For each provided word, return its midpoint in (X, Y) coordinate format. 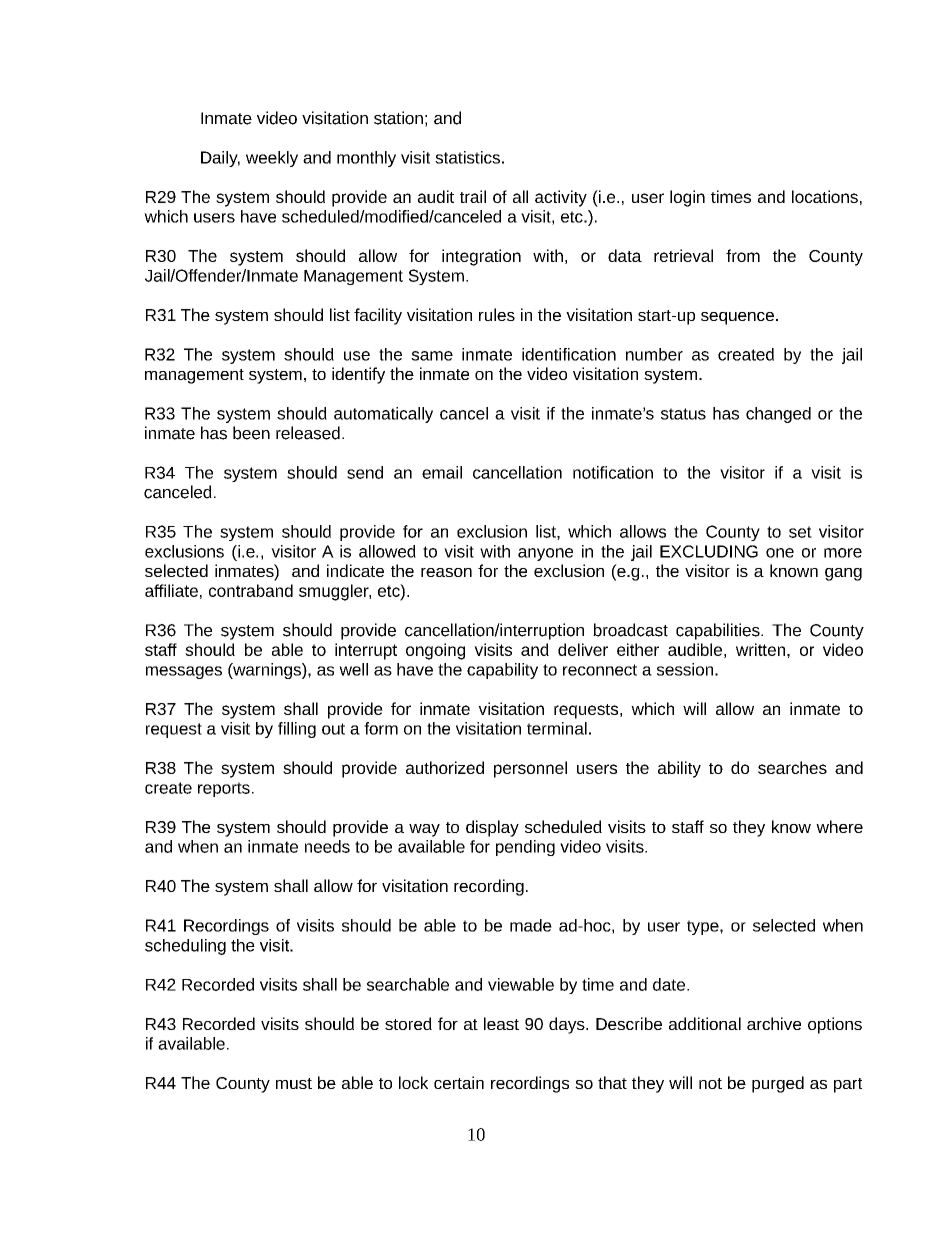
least (501, 1023)
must (294, 1083)
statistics (467, 157)
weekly (272, 159)
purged (778, 1084)
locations (825, 196)
